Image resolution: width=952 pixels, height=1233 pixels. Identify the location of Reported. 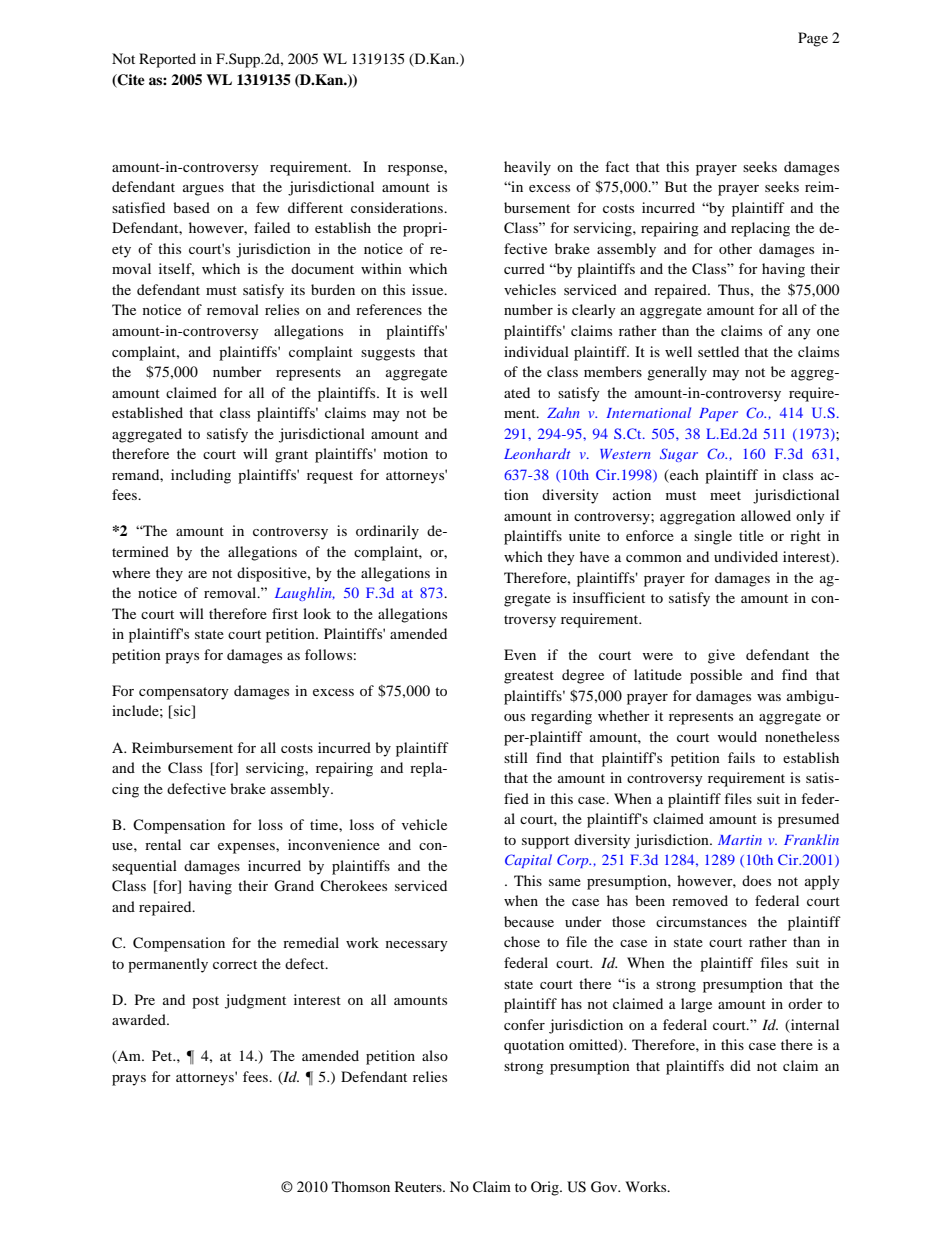
(167, 60).
